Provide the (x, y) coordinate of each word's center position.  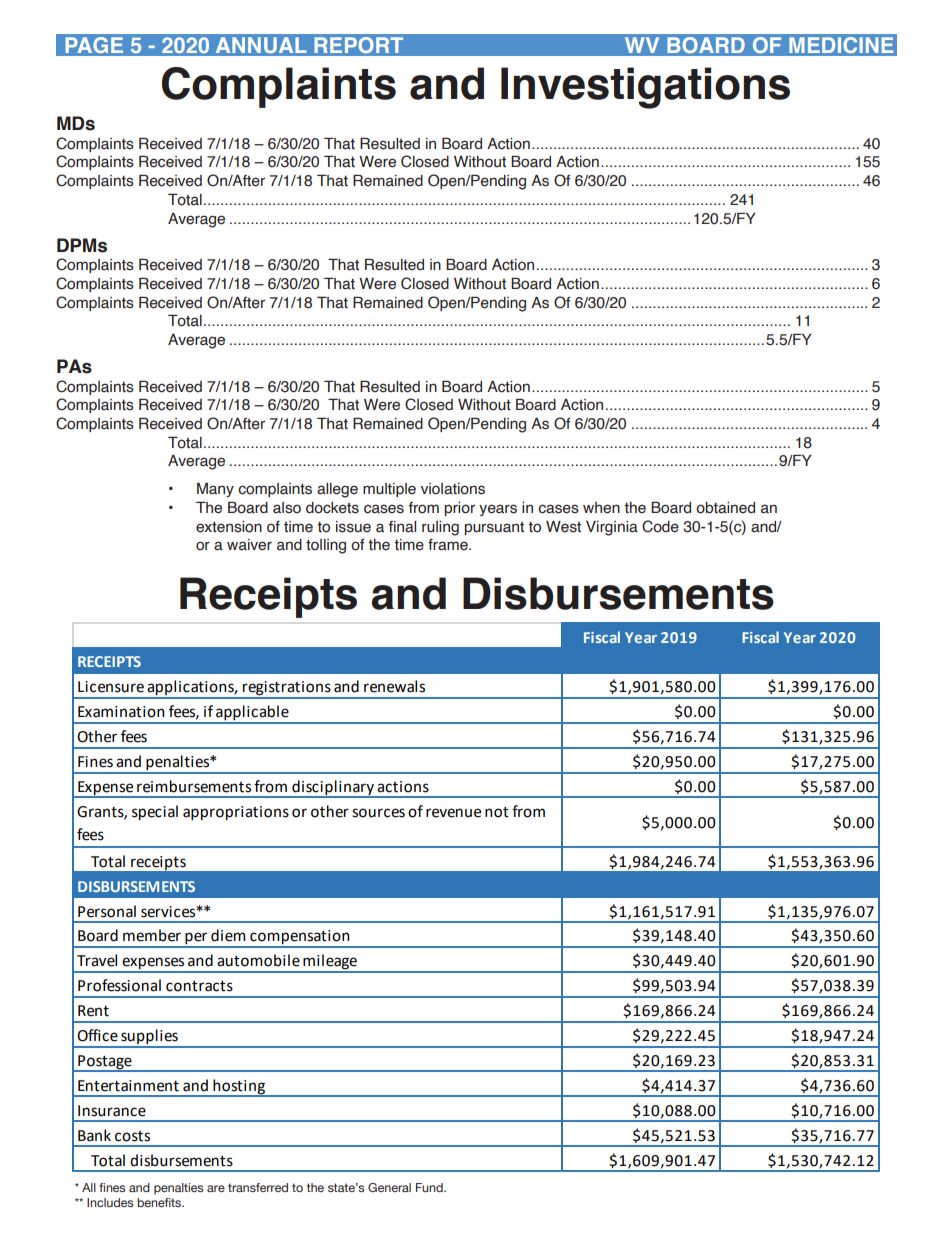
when (601, 508)
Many (215, 489)
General (389, 1187)
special (155, 813)
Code (660, 526)
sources (378, 813)
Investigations (645, 88)
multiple (389, 490)
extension (229, 527)
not (497, 812)
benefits (160, 1202)
